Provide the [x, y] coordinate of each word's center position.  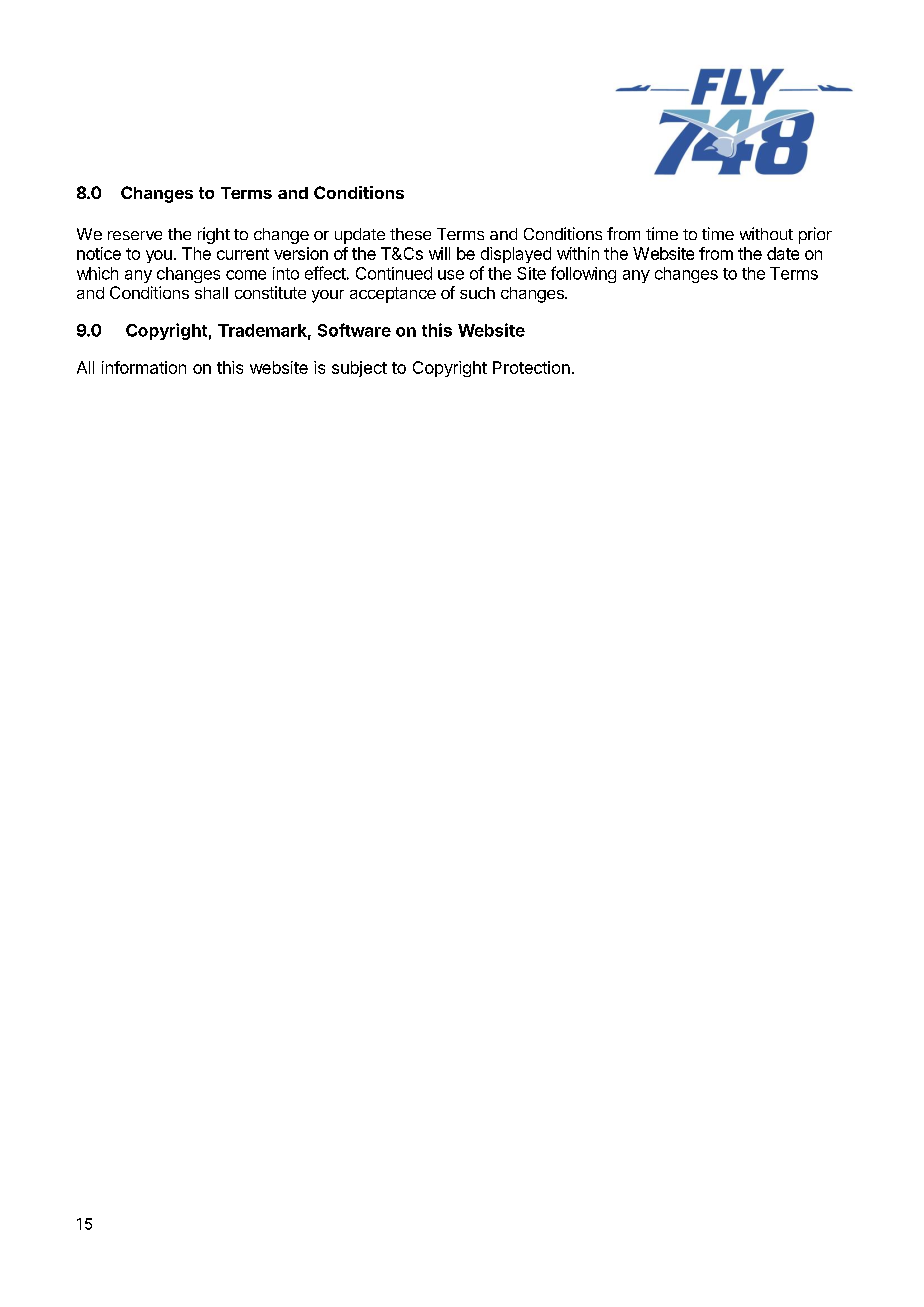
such [477, 293]
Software [354, 330]
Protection [531, 367]
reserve [135, 235]
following [583, 274]
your [328, 296]
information [144, 367]
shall [211, 293]
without [766, 233]
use [451, 275]
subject [359, 369]
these [410, 234]
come [246, 275]
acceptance [393, 295]
